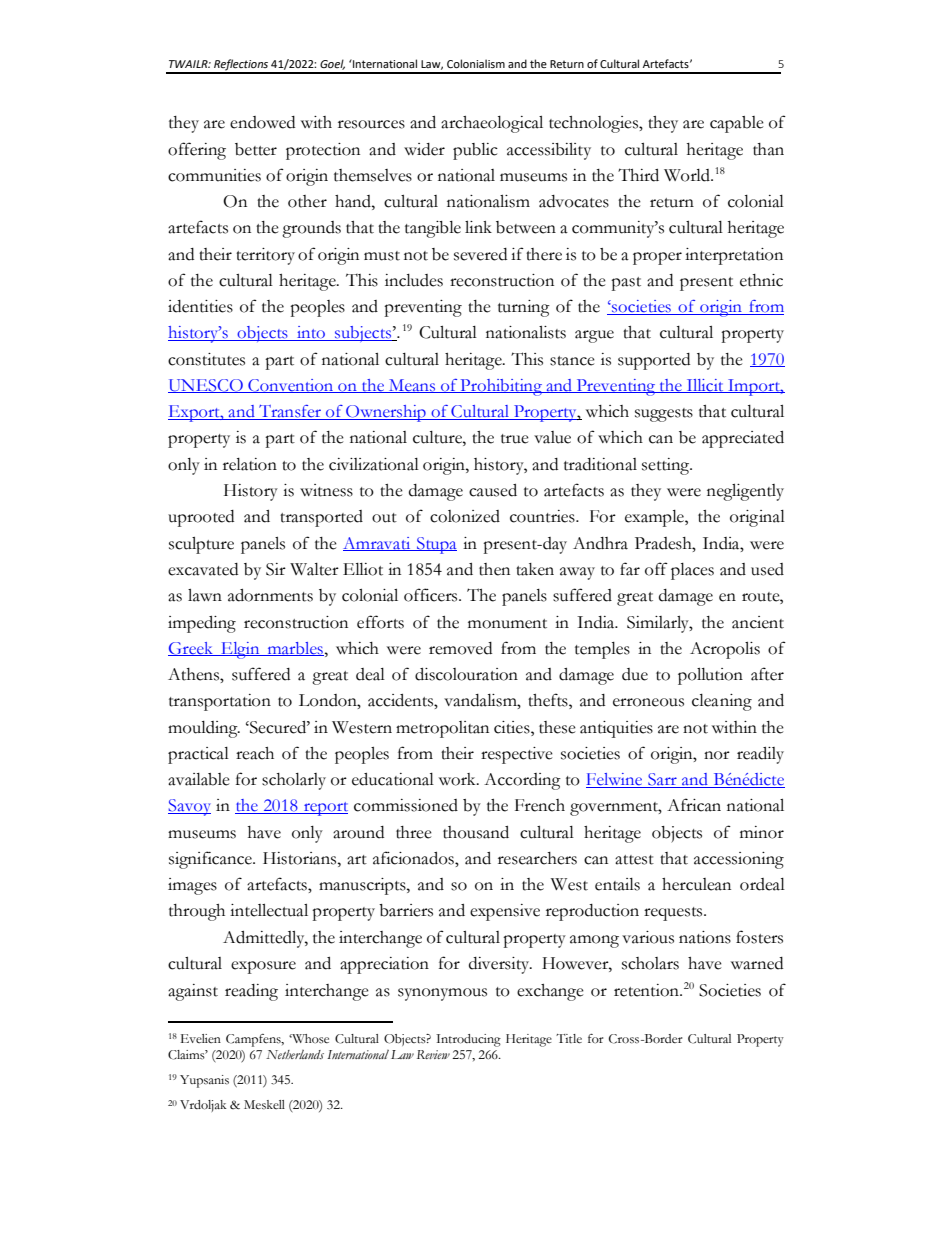 Image resolution: width=952 pixels, height=1233 pixels. What do you see at coordinates (692, 571) in the image?
I see `places` at bounding box center [692, 571].
